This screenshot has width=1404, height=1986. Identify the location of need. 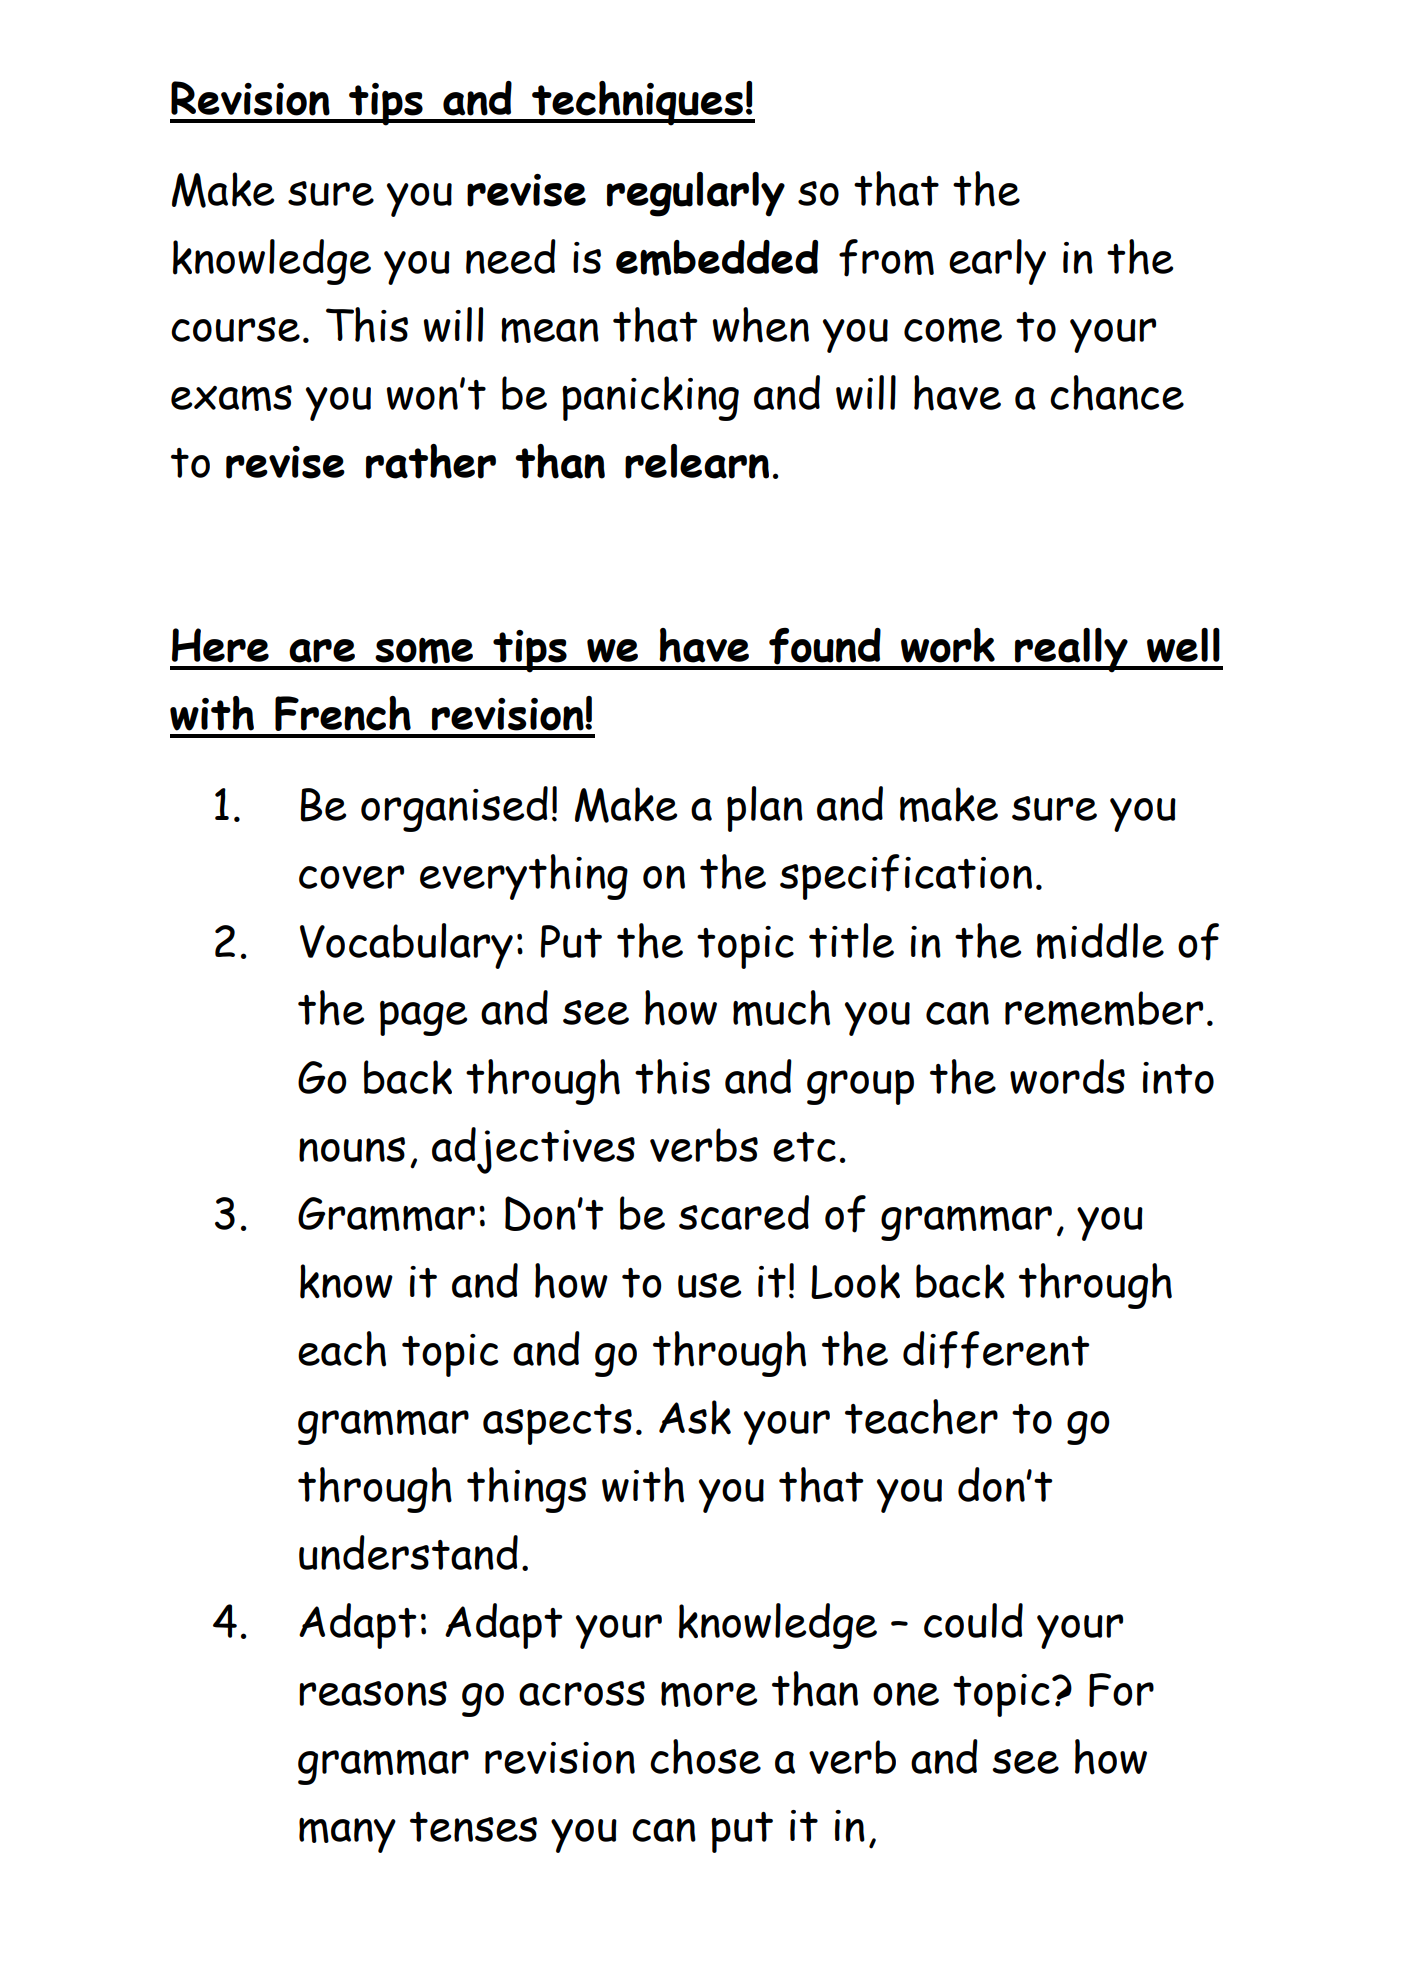
(511, 256).
